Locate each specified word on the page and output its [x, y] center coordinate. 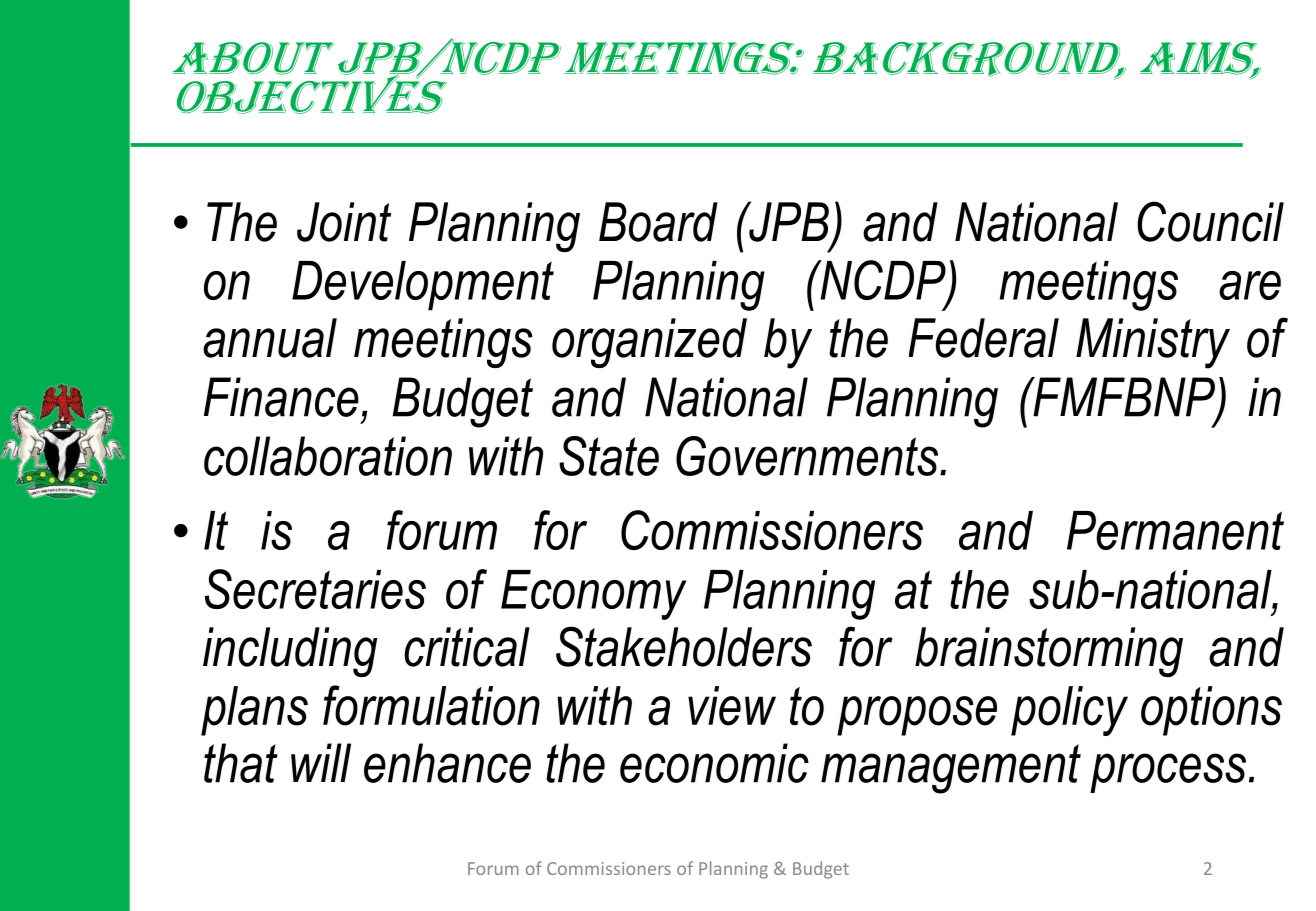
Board [658, 222]
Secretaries [315, 589]
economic [714, 763]
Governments [807, 456]
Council [1210, 221]
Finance [281, 397]
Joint [344, 222]
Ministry [1153, 343]
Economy [594, 595]
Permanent [1175, 530]
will [321, 762]
